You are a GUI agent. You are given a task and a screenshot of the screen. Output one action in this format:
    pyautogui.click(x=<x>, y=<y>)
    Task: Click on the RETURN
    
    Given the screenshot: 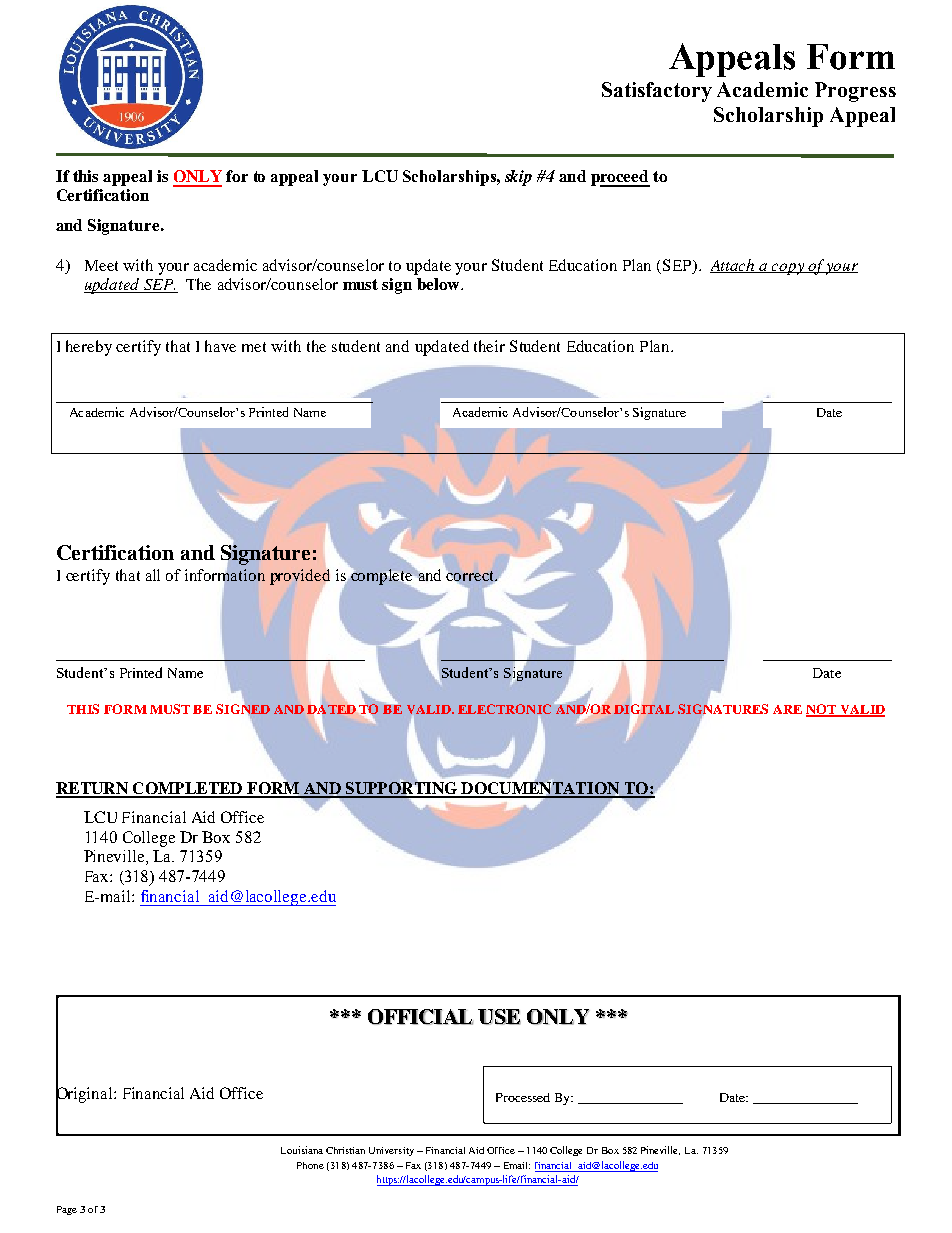 What is the action you would take?
    pyautogui.click(x=93, y=789)
